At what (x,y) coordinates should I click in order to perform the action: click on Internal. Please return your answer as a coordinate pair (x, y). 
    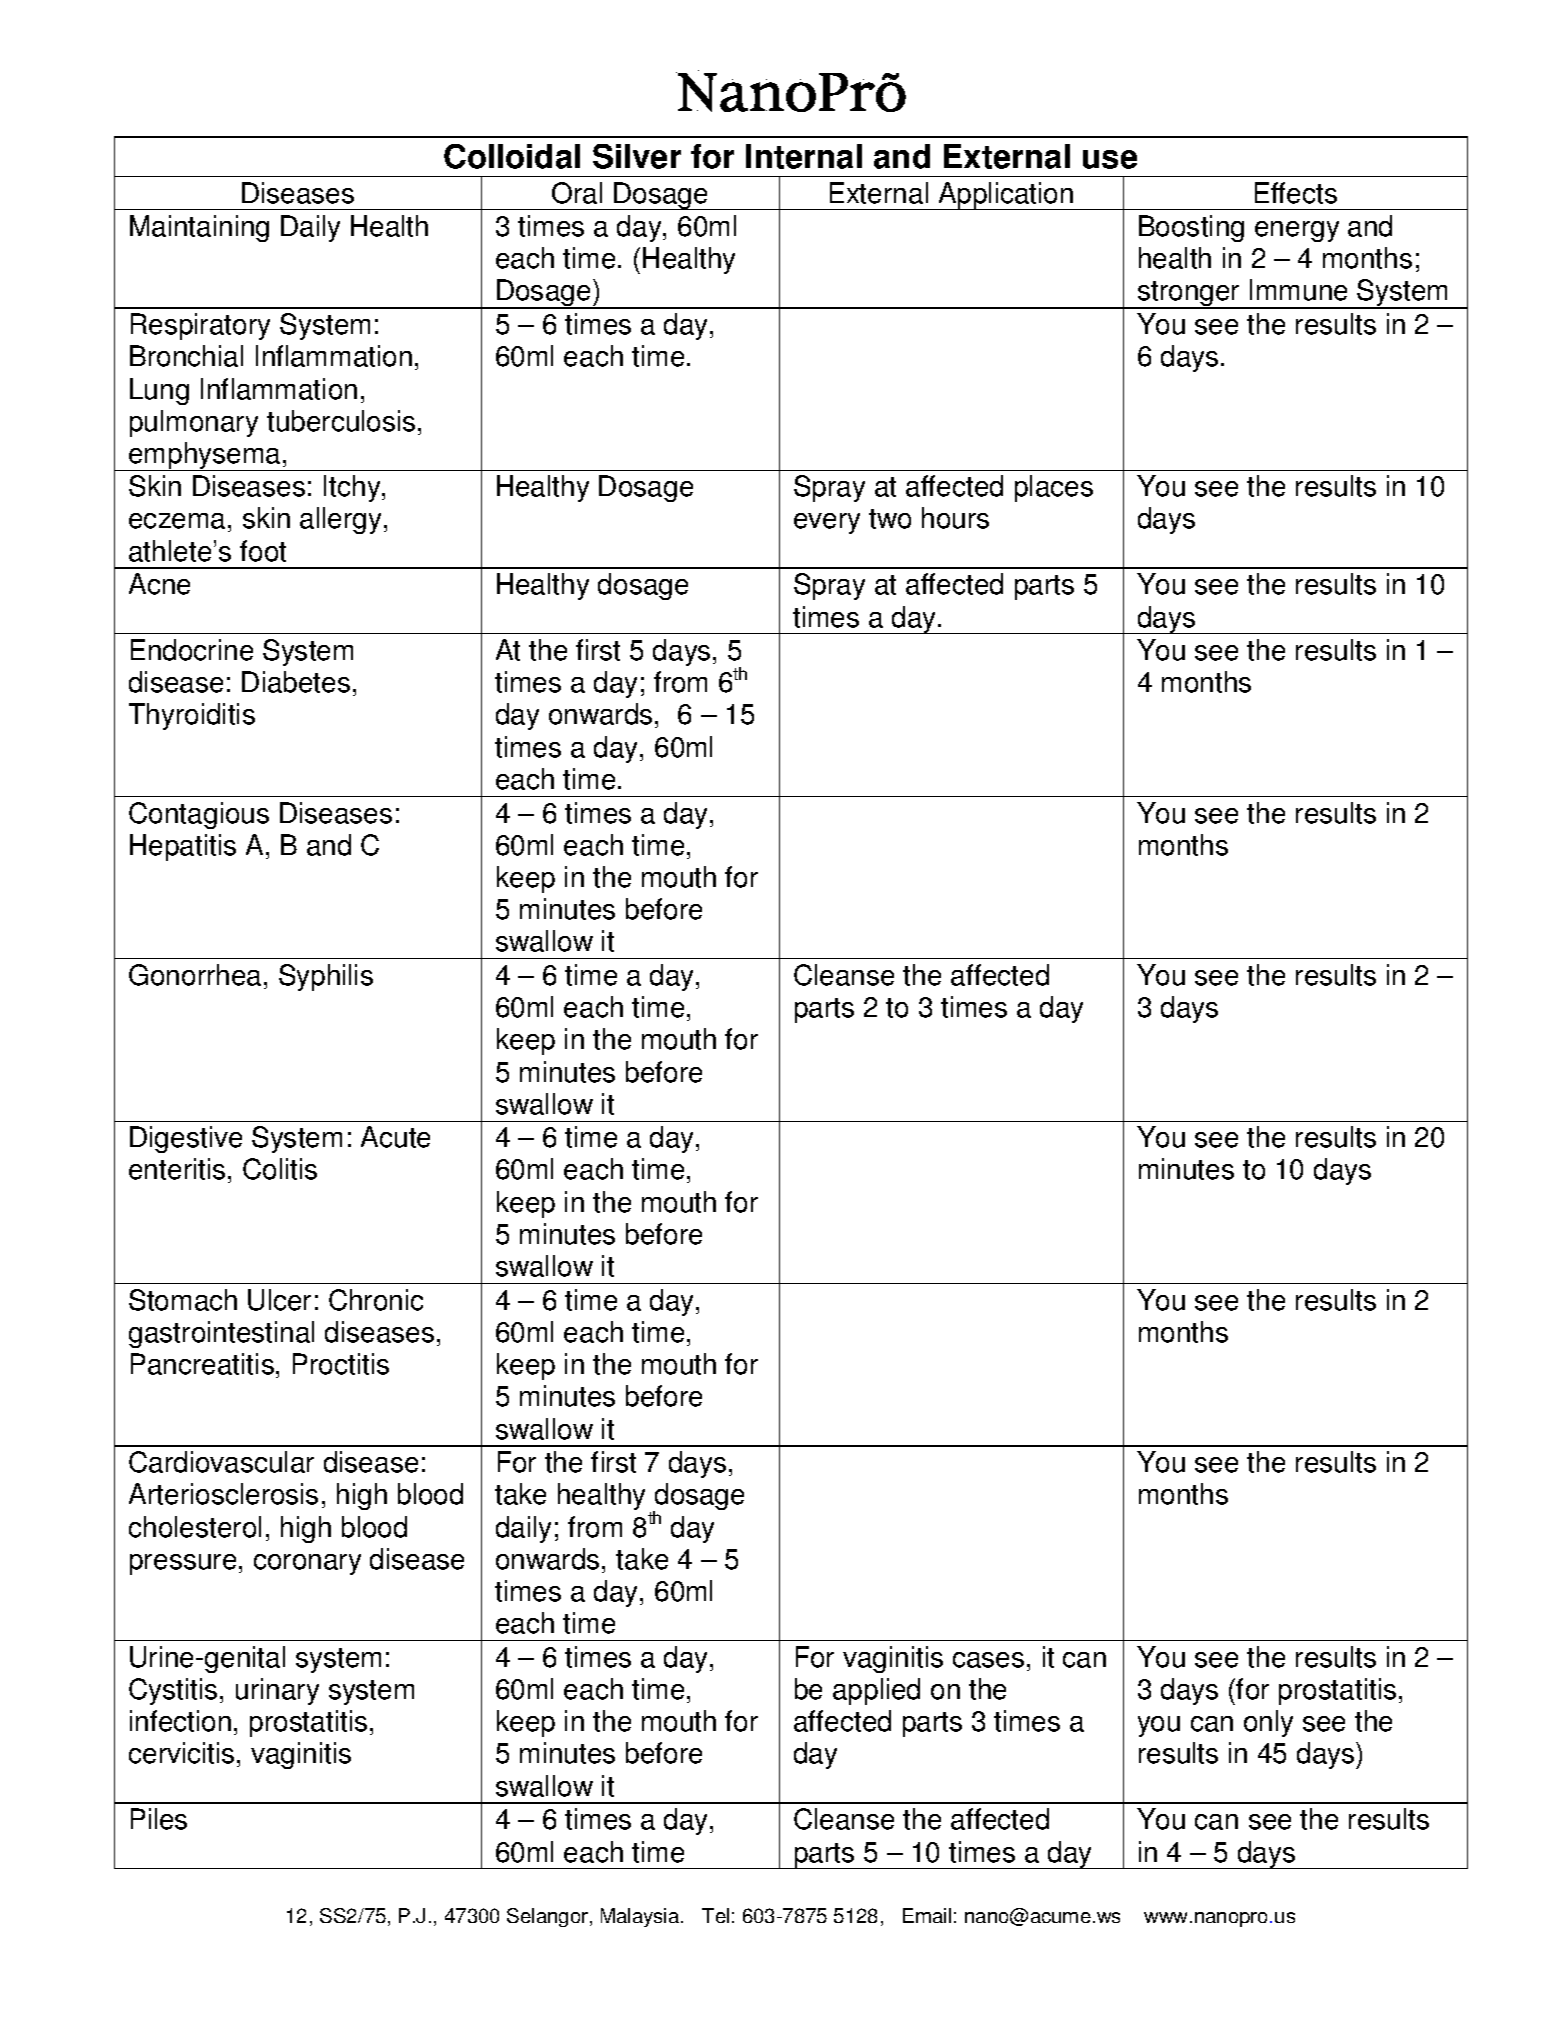
    Looking at the image, I should click on (804, 156).
